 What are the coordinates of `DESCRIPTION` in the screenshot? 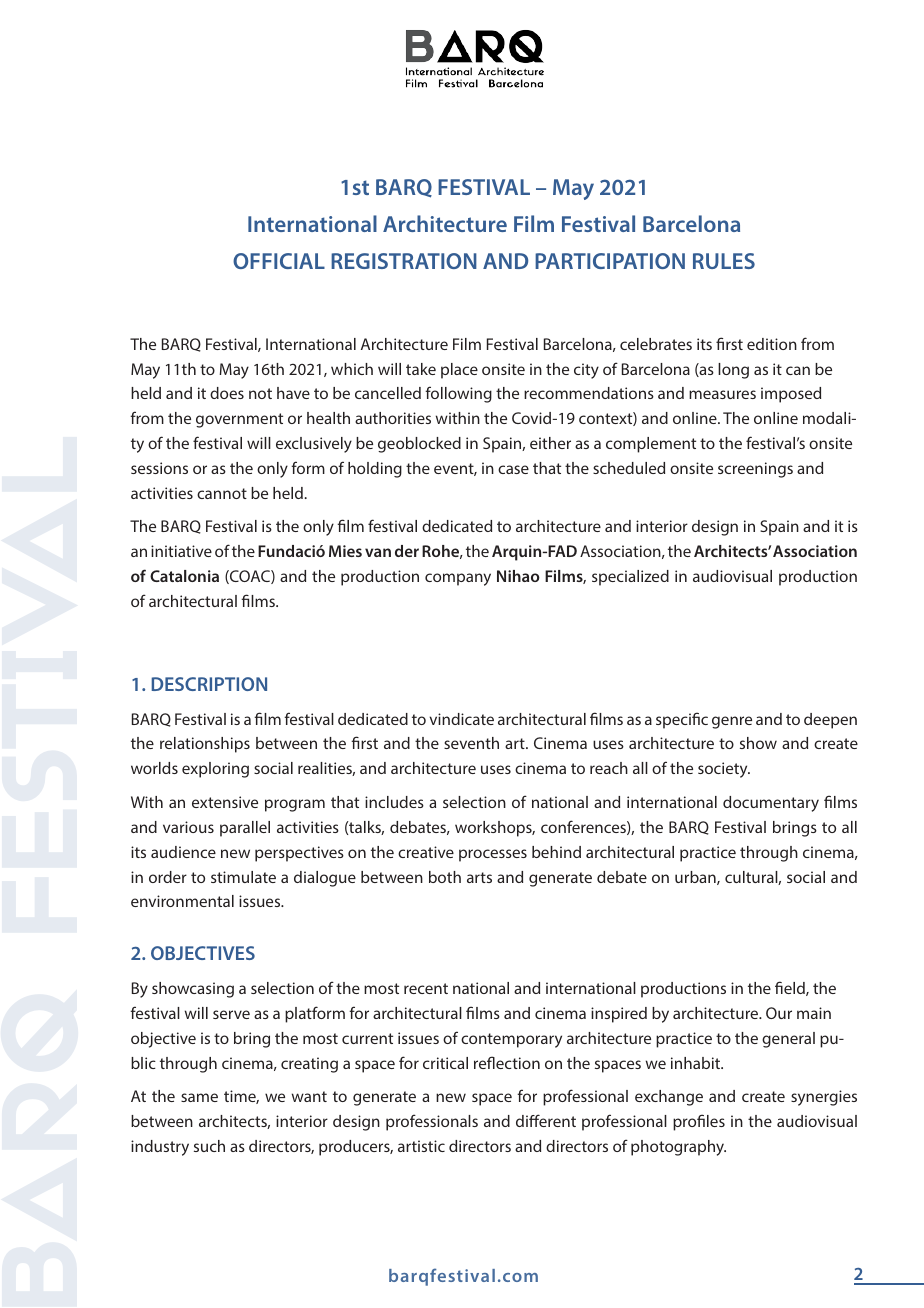 It's located at (209, 684).
